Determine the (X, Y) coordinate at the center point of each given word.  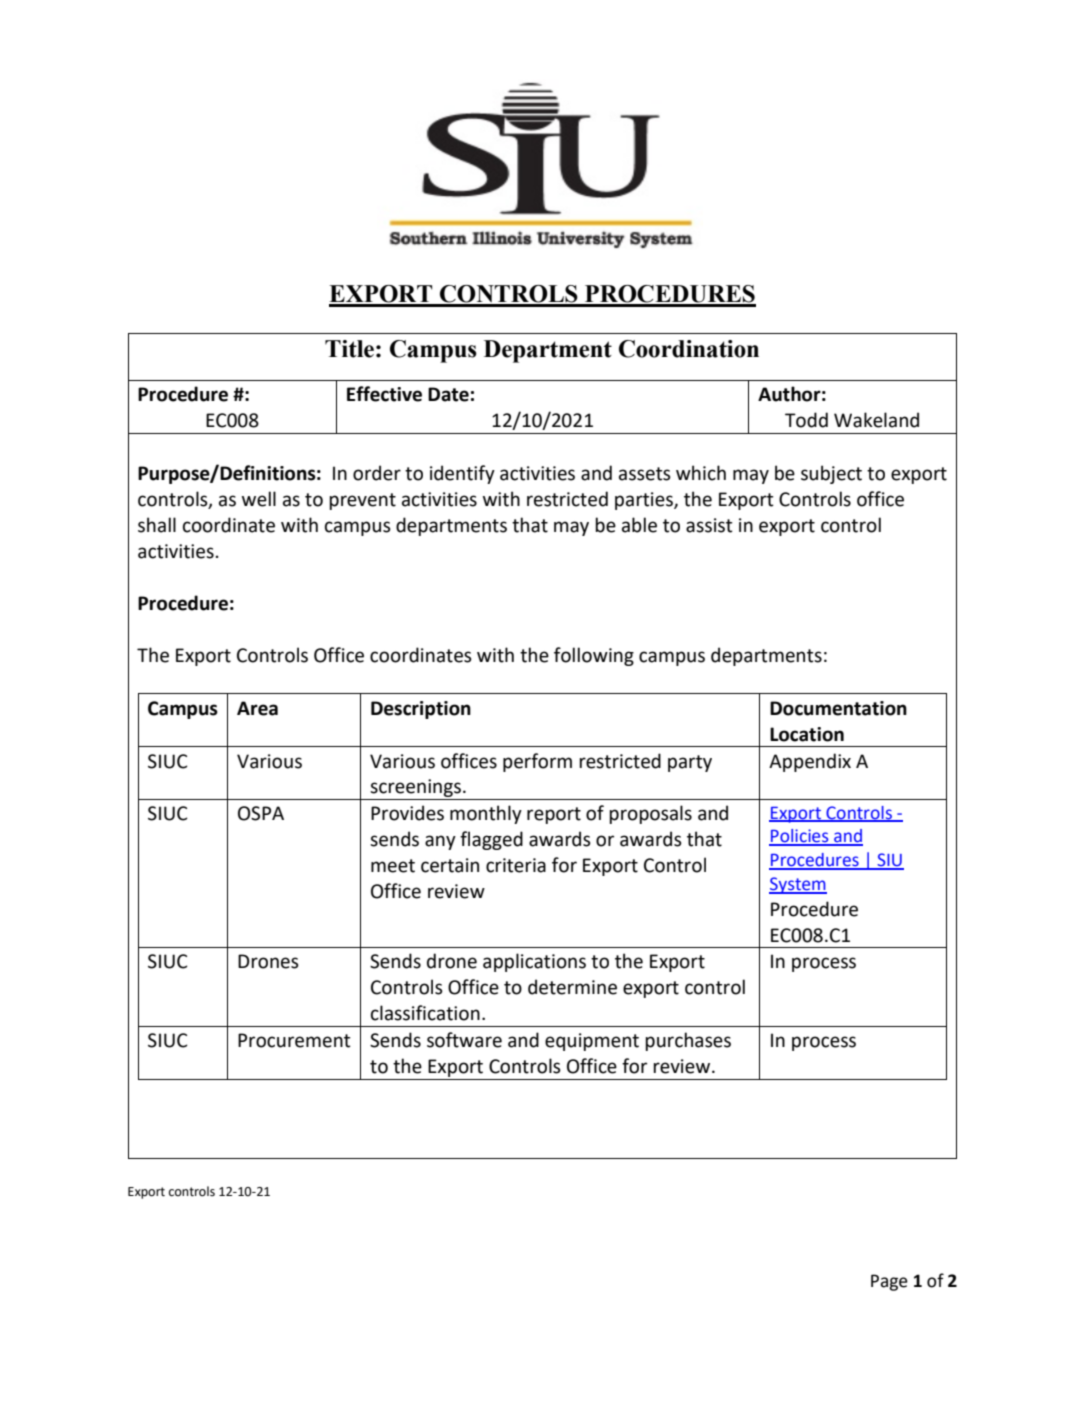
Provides (407, 813)
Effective (384, 394)
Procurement (294, 1040)
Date (448, 394)
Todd (806, 420)
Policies (800, 837)
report (554, 815)
